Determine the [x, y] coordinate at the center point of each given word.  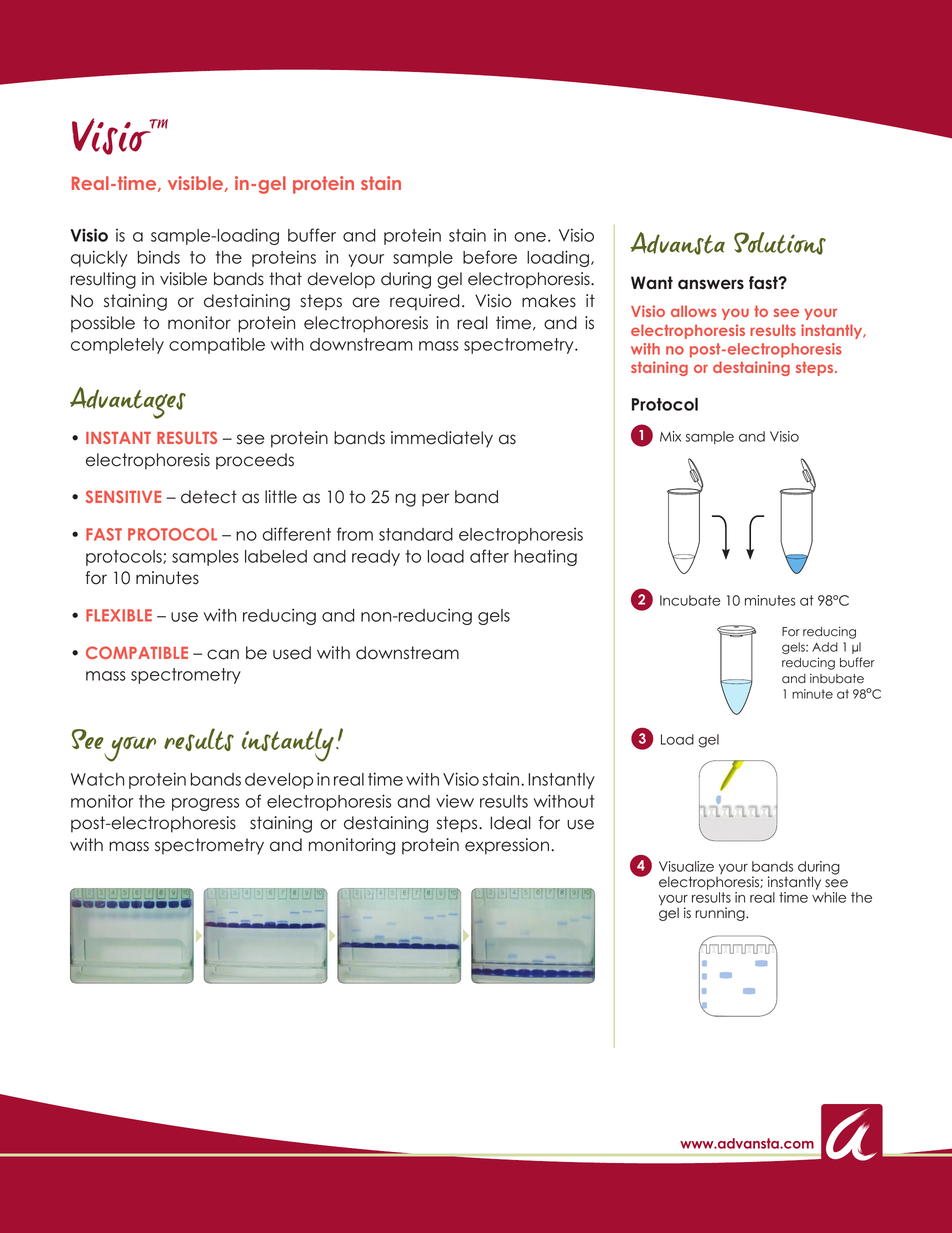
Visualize [686, 866]
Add [825, 647]
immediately [442, 439]
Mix [670, 436]
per [435, 500]
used [292, 653]
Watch [97, 779]
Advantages [128, 403]
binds [159, 257]
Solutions [780, 243]
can [223, 654]
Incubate [690, 600]
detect [209, 497]
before [490, 257]
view [455, 801]
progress [205, 804]
